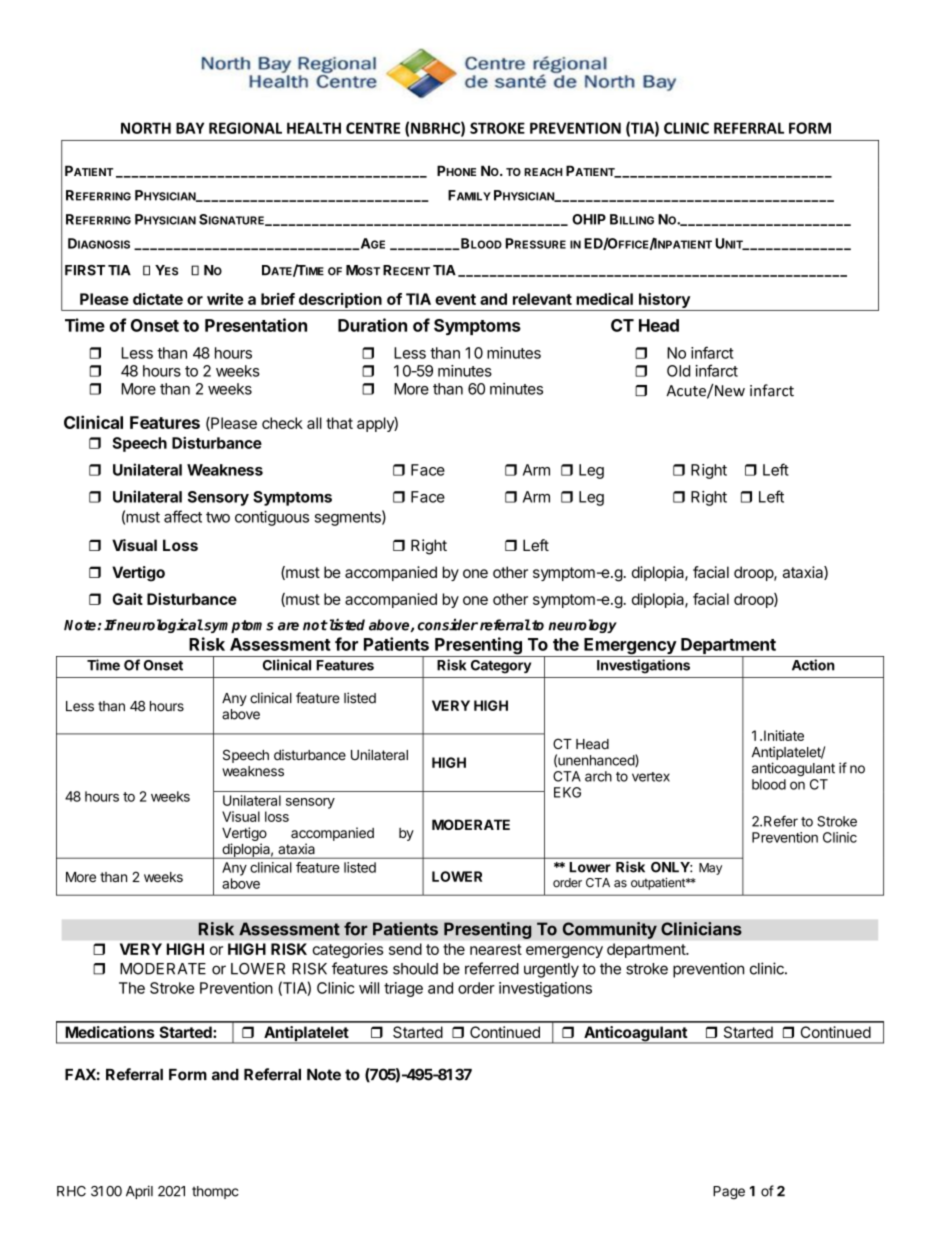 This page has height=1233, width=952. Describe the element at coordinates (373, 128) in the page. I see `CENTRE` at that location.
